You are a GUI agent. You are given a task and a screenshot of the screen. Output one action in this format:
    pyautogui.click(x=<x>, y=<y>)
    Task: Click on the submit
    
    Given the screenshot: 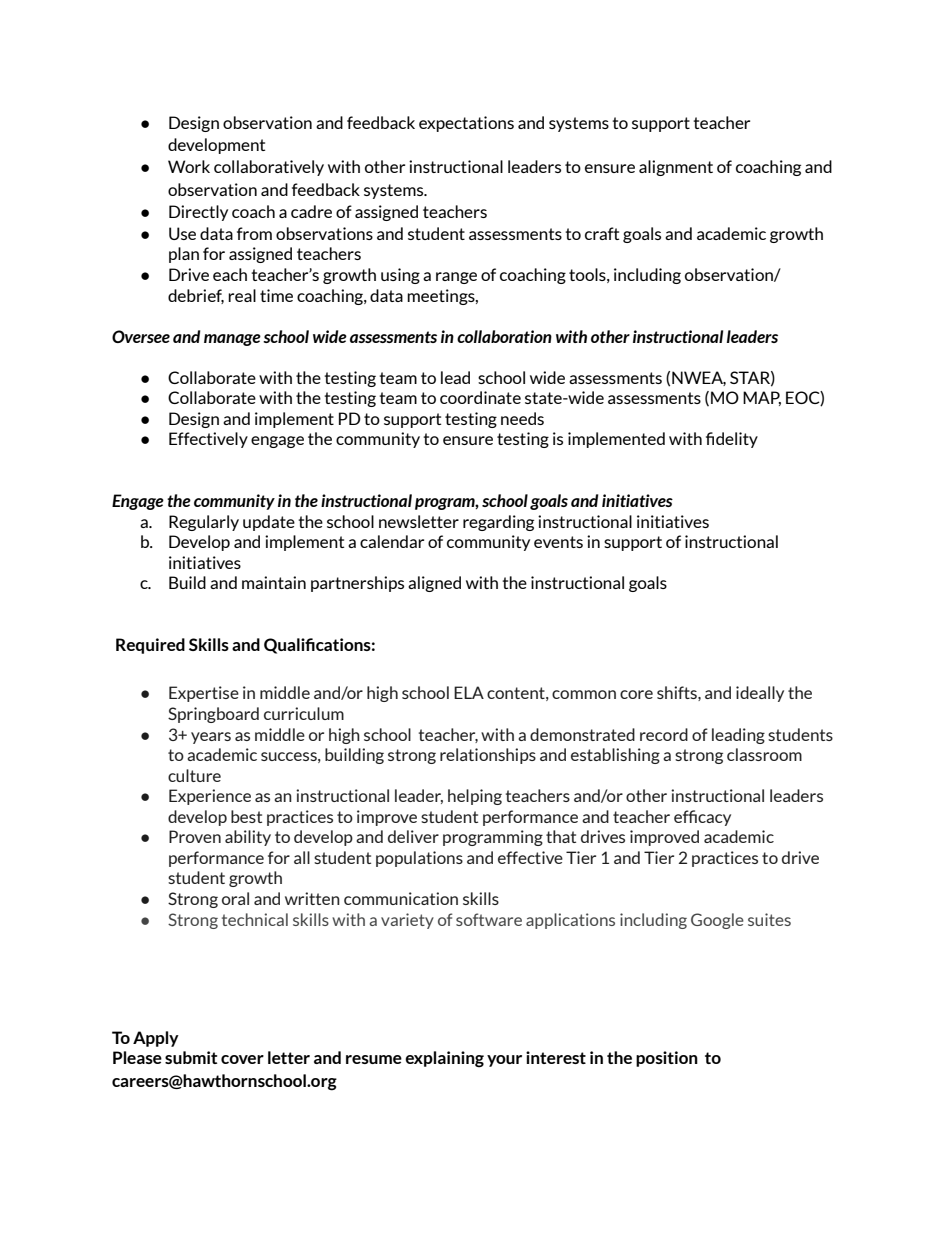 What is the action you would take?
    pyautogui.click(x=191, y=1057)
